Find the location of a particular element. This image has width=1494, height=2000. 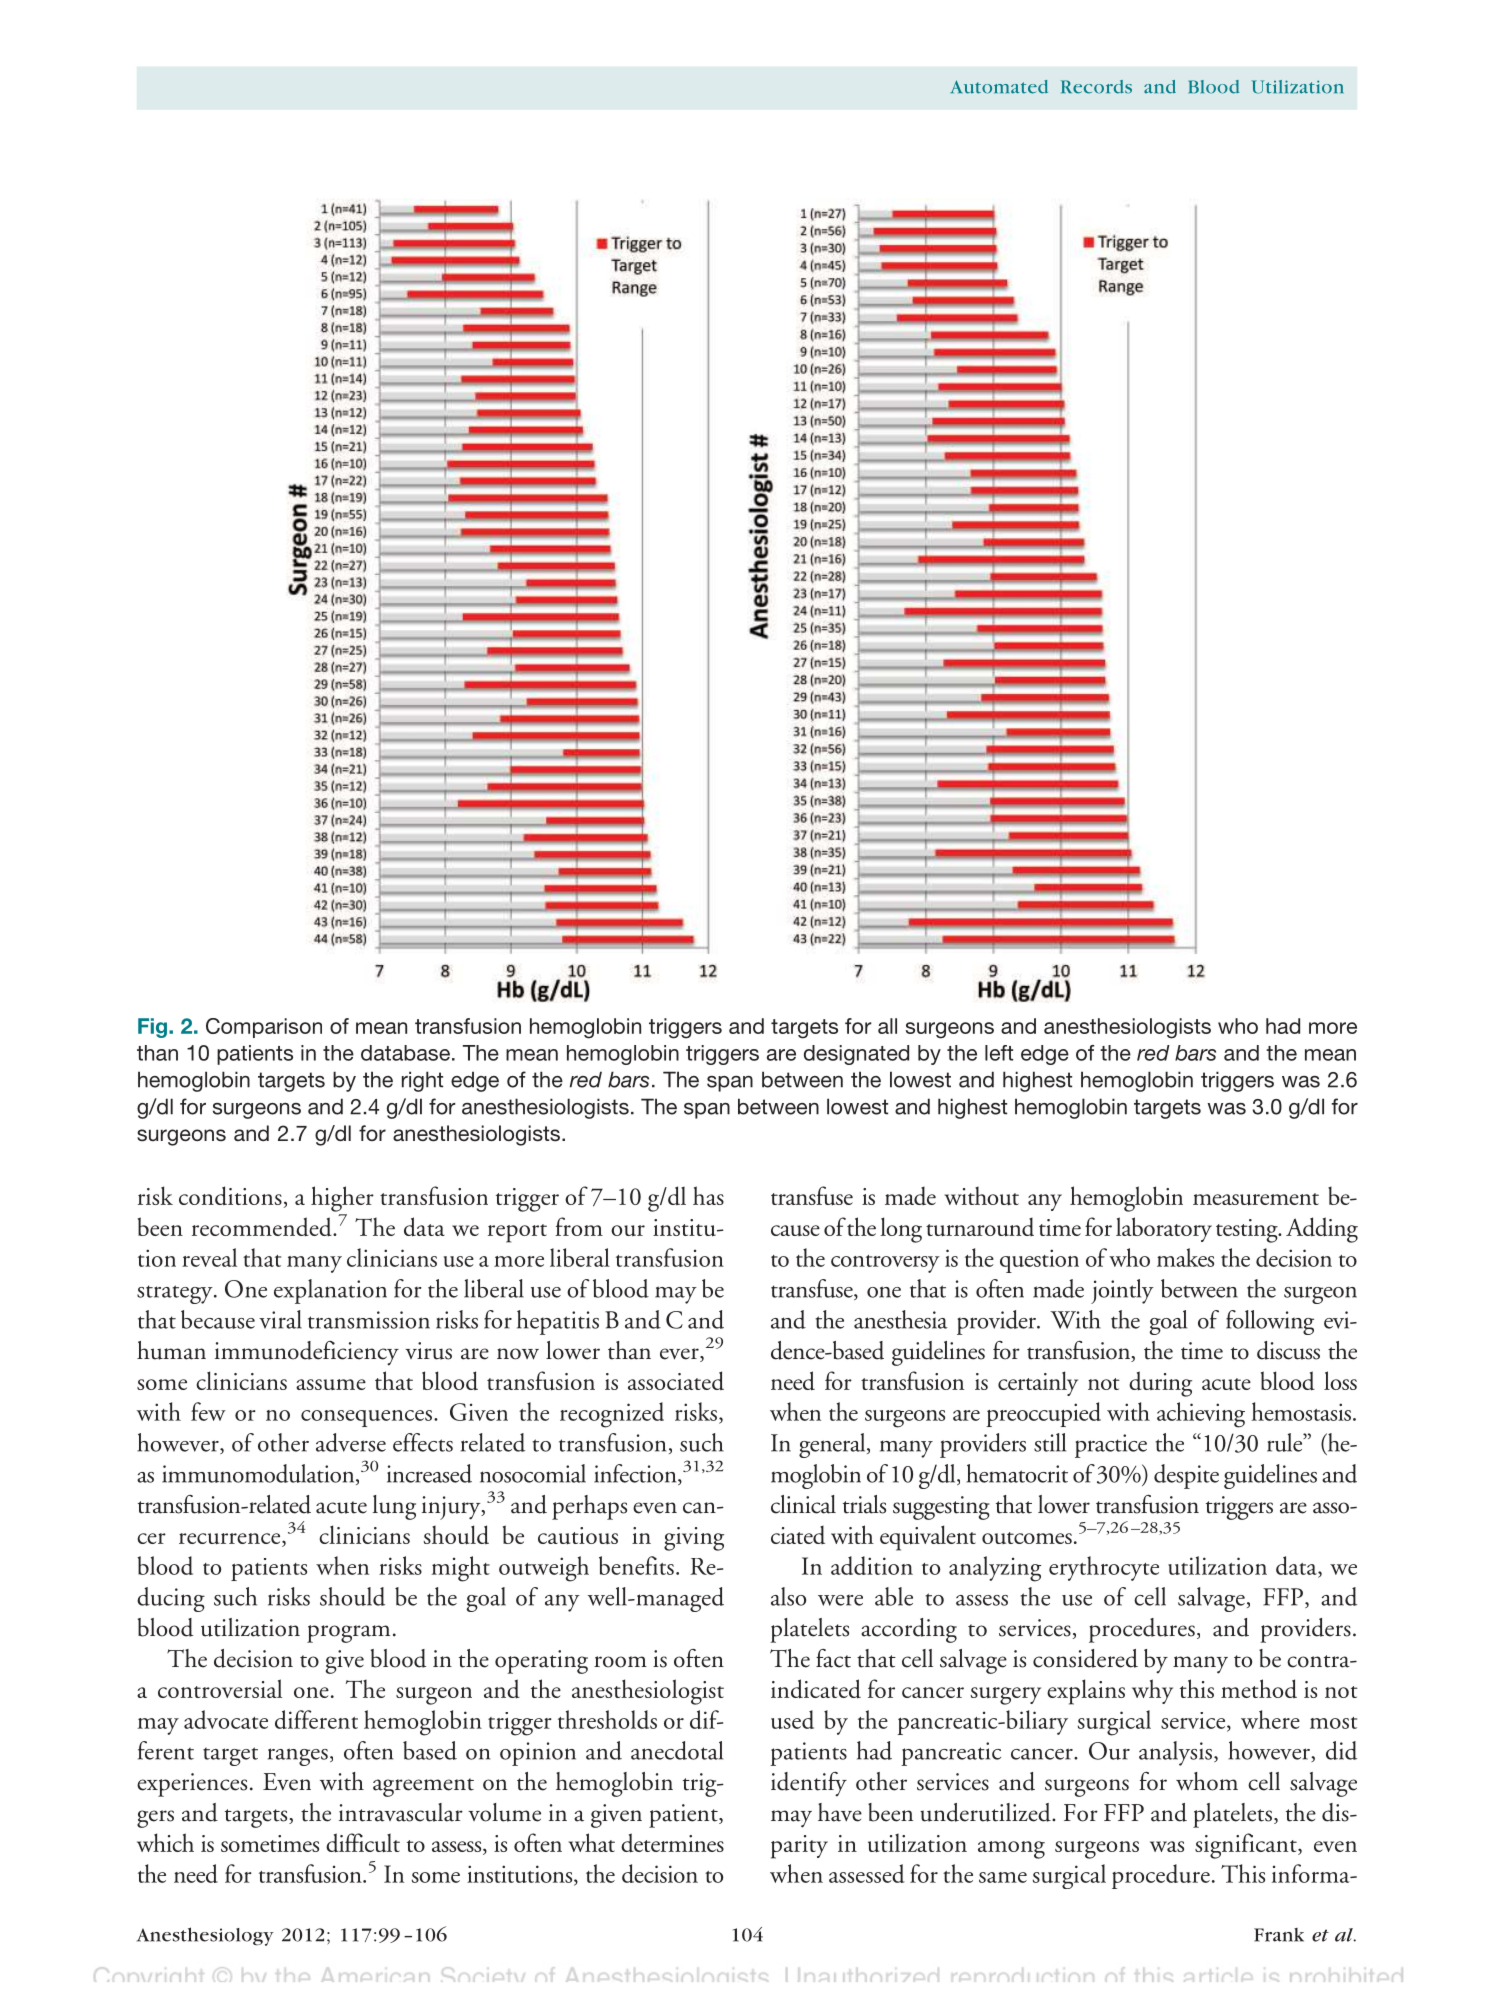

achieving is located at coordinates (1201, 1415).
